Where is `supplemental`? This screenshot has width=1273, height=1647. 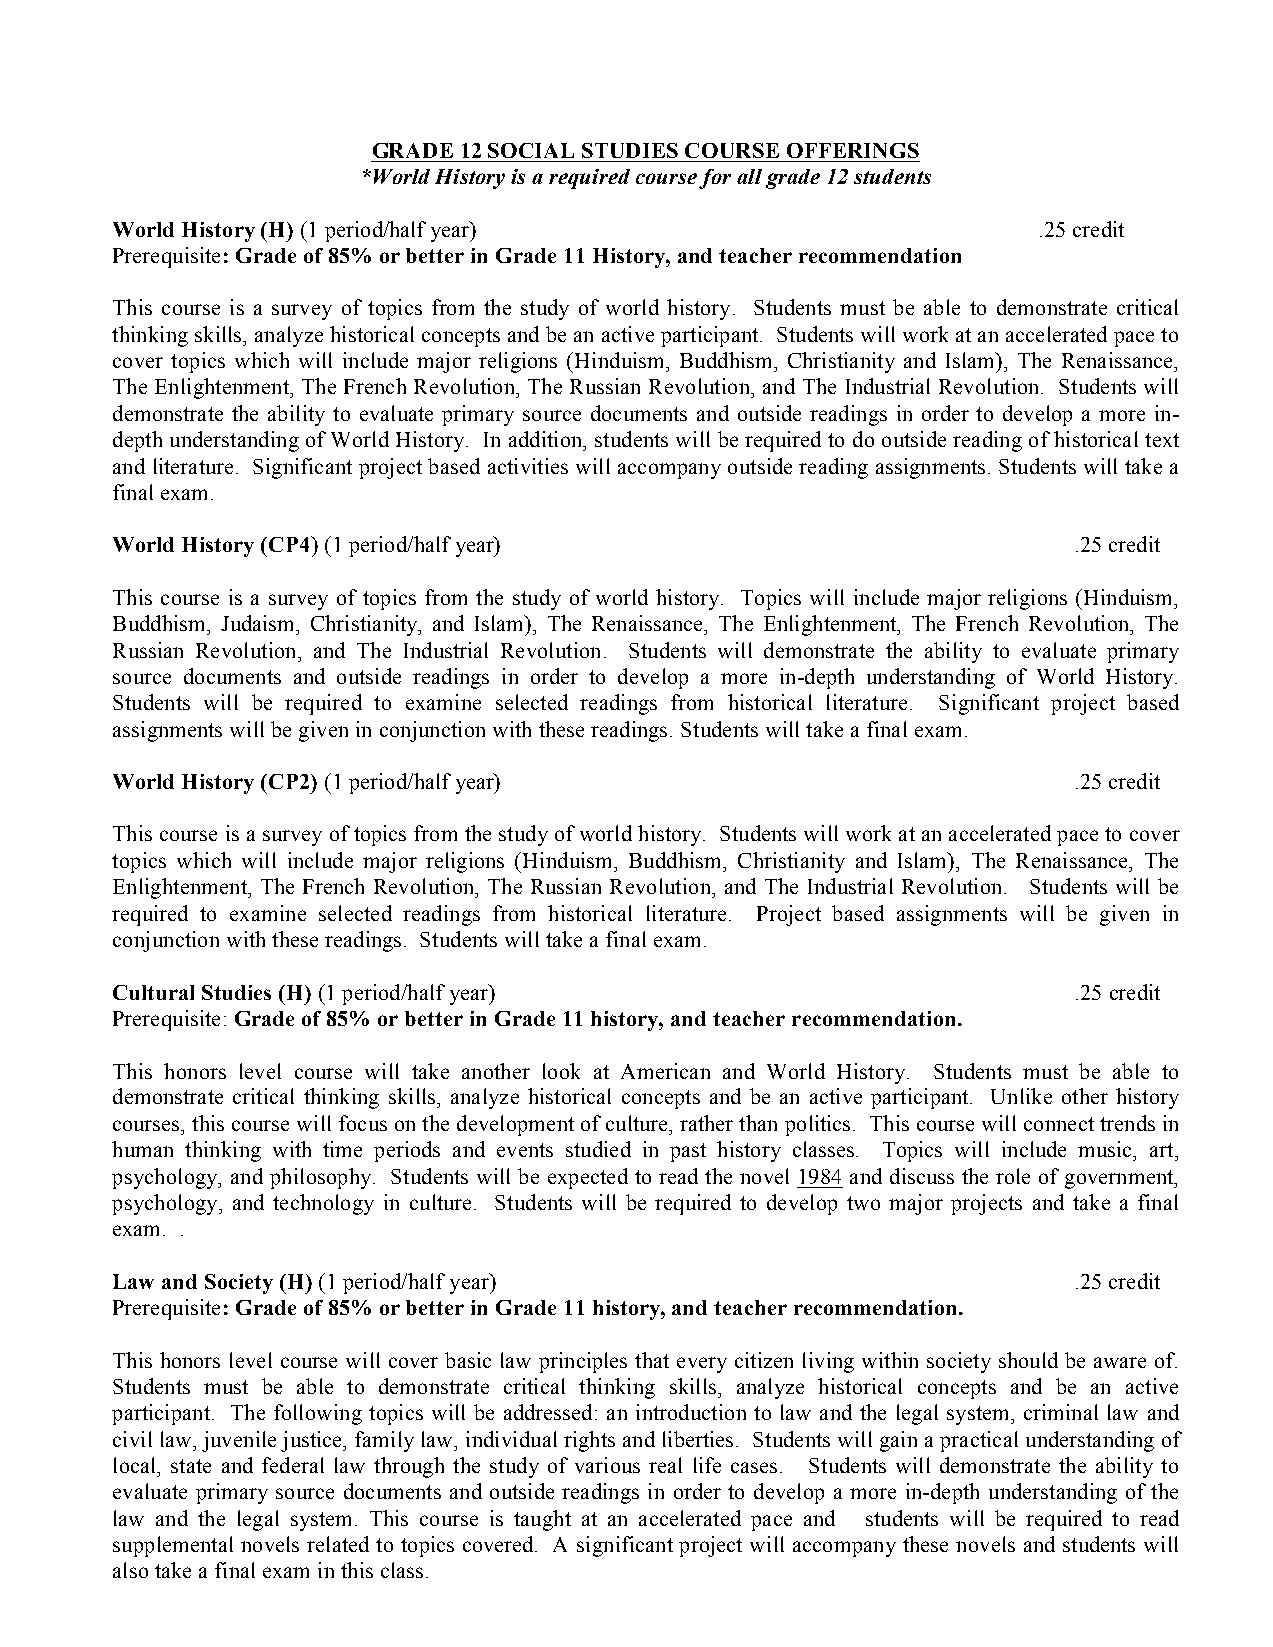 supplemental is located at coordinates (173, 1546).
